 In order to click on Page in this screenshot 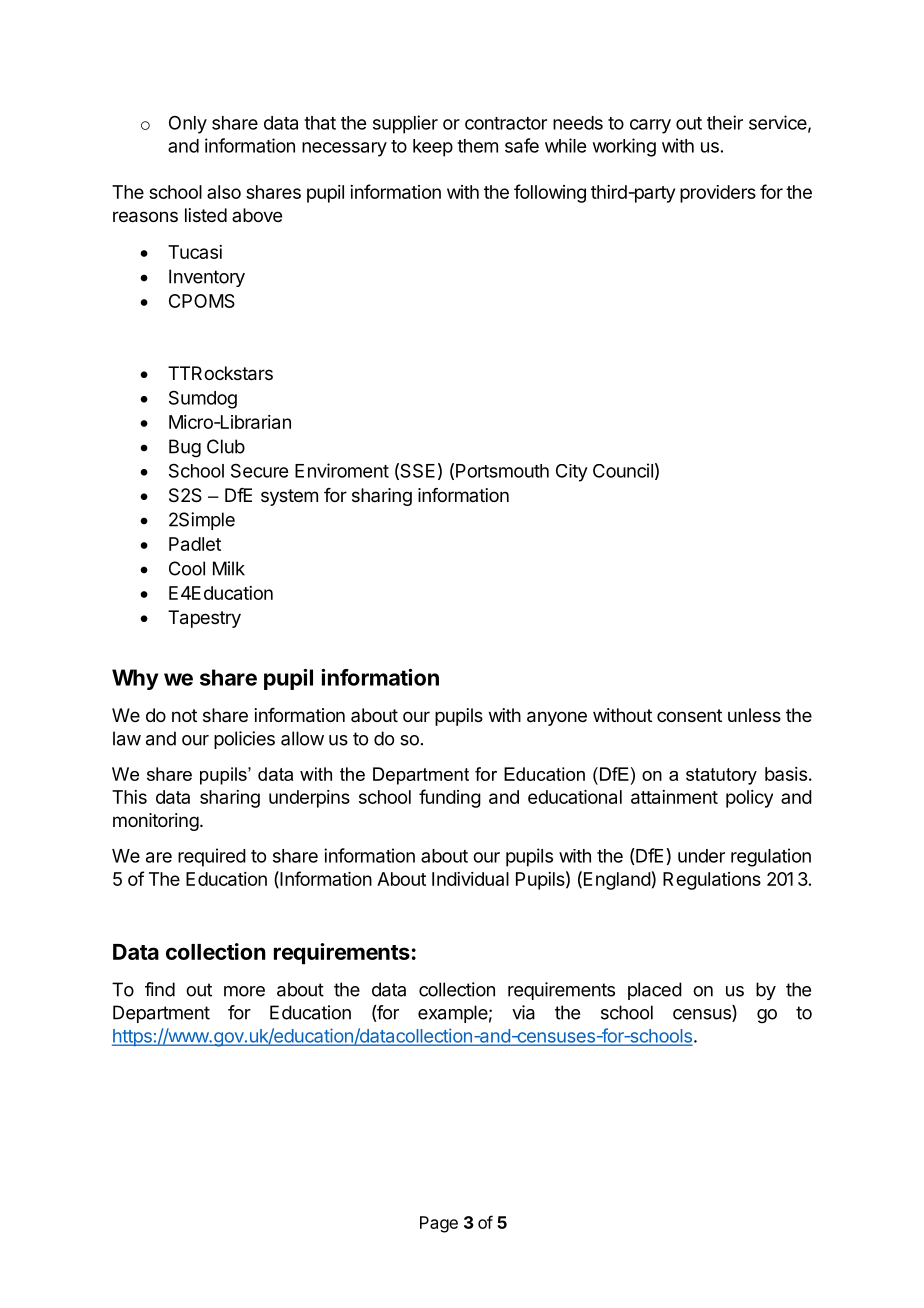, I will do `click(439, 1224)`.
